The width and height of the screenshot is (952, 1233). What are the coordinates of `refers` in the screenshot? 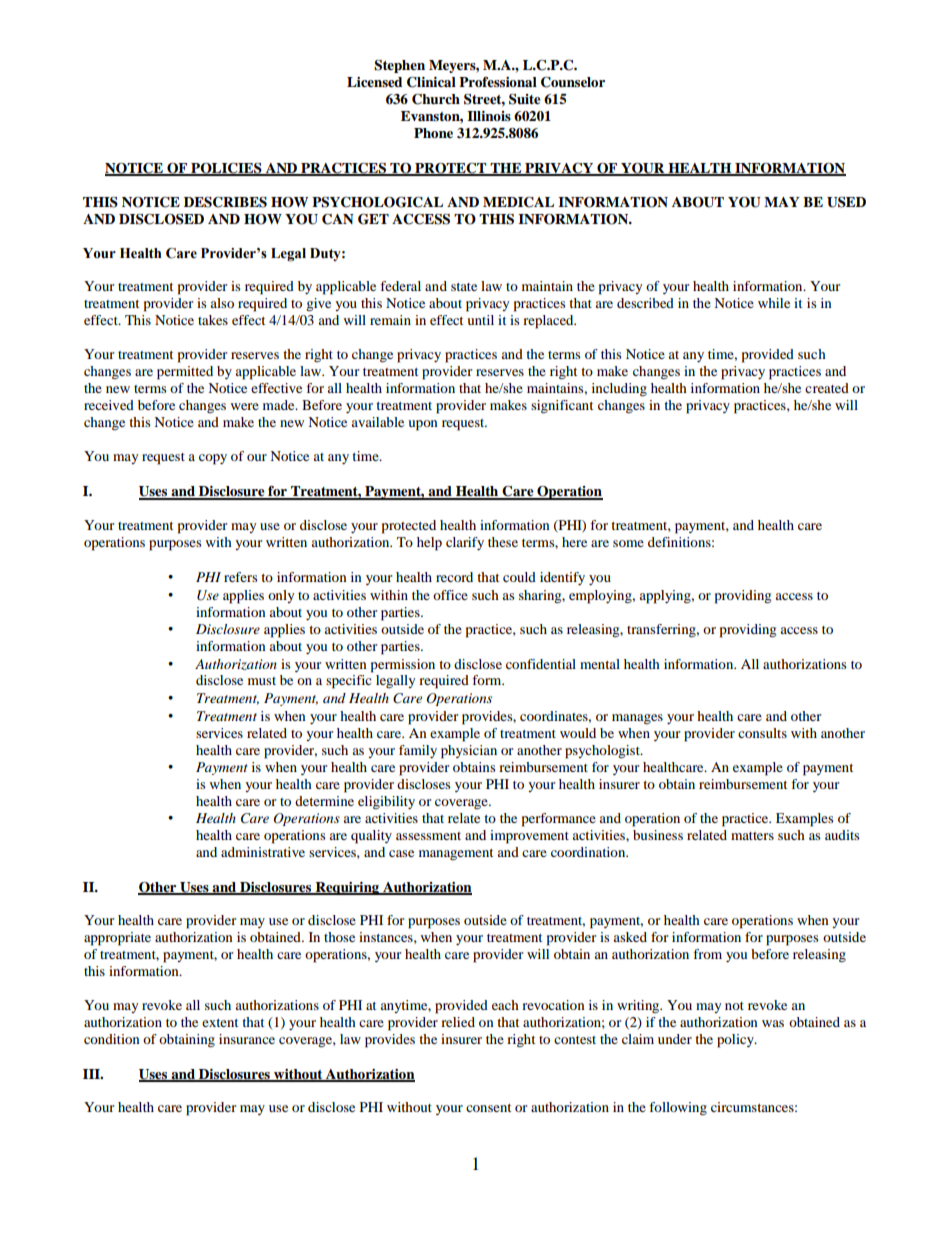 It's located at (241, 577).
